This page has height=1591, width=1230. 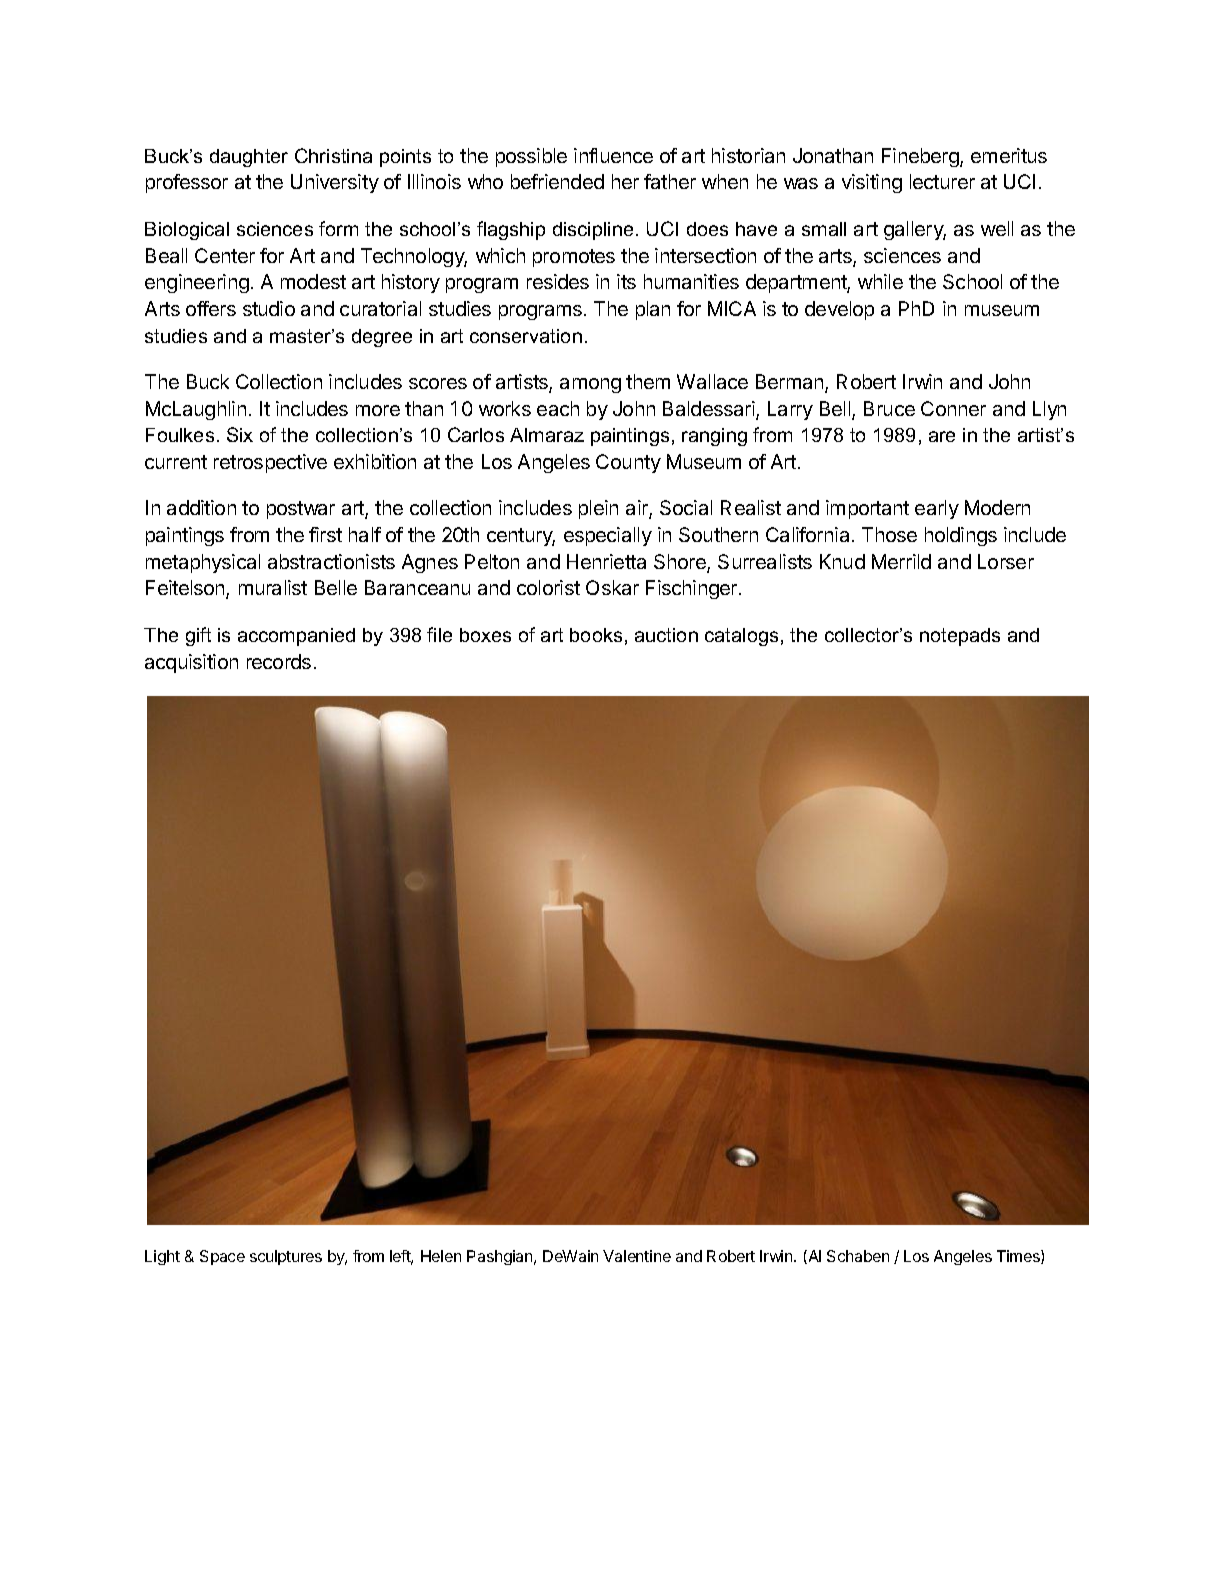 What do you see at coordinates (942, 436) in the page?
I see `are` at bounding box center [942, 436].
